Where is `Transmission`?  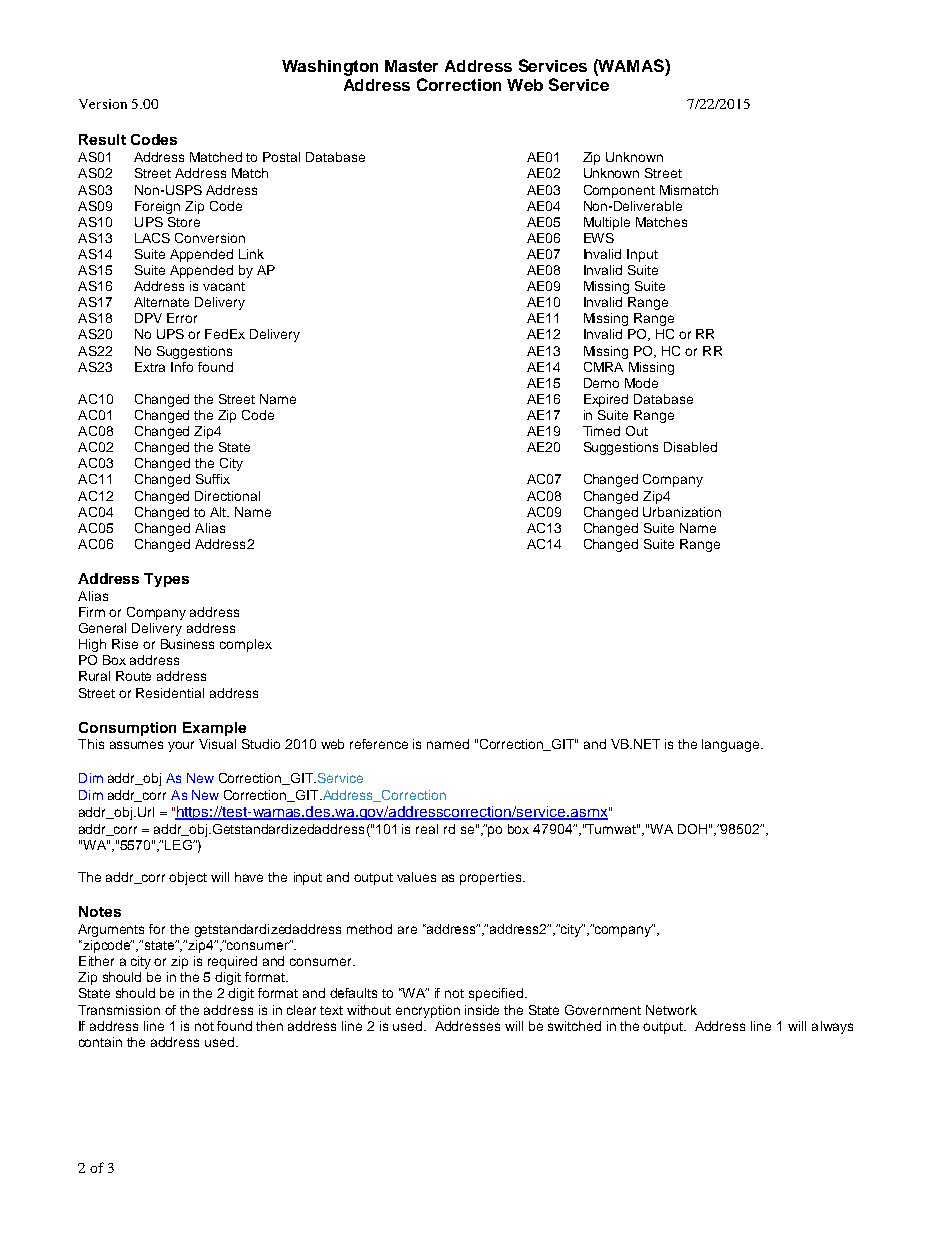
Transmission is located at coordinates (119, 1010).
